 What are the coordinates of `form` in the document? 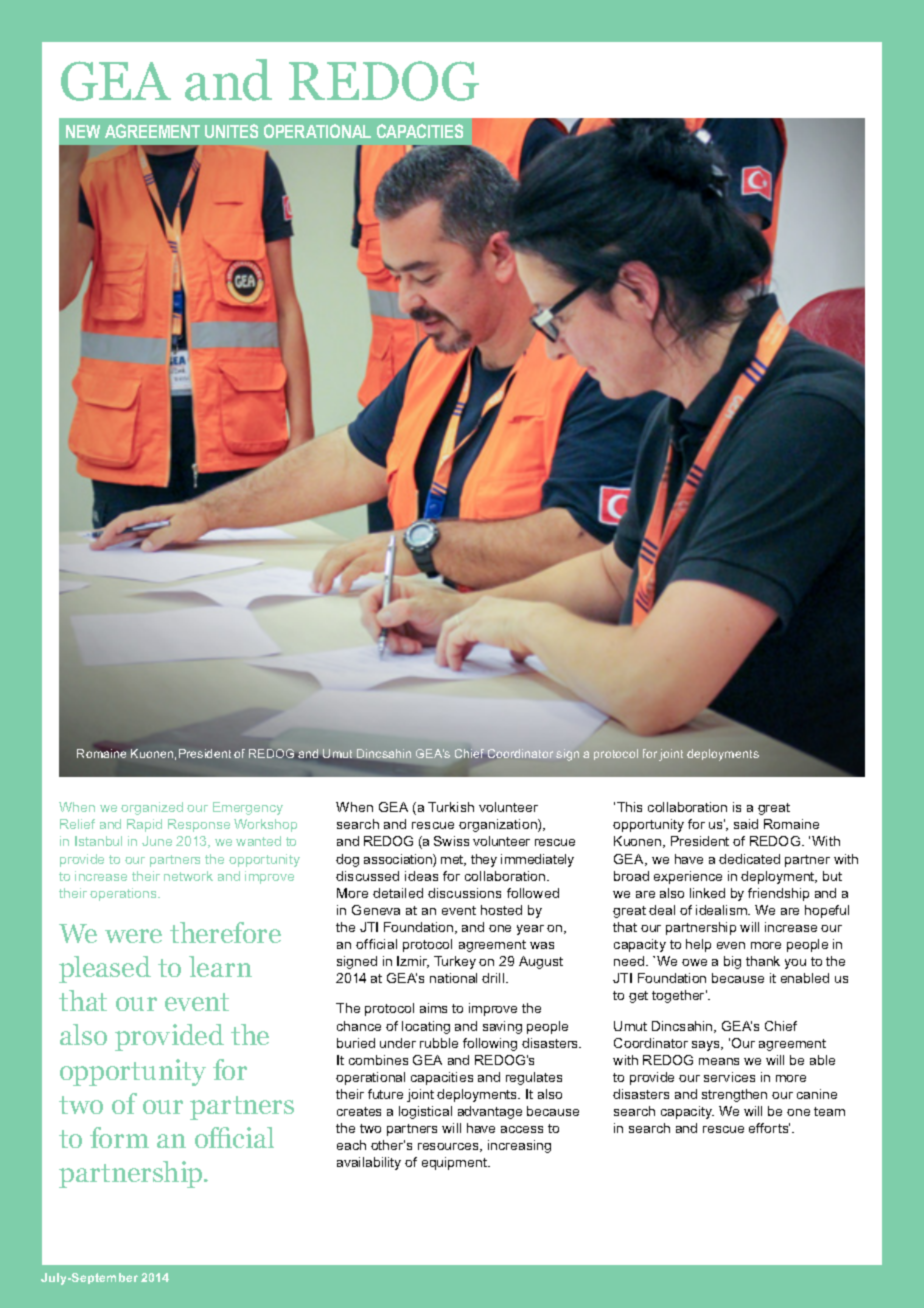 It's located at (119, 1137).
